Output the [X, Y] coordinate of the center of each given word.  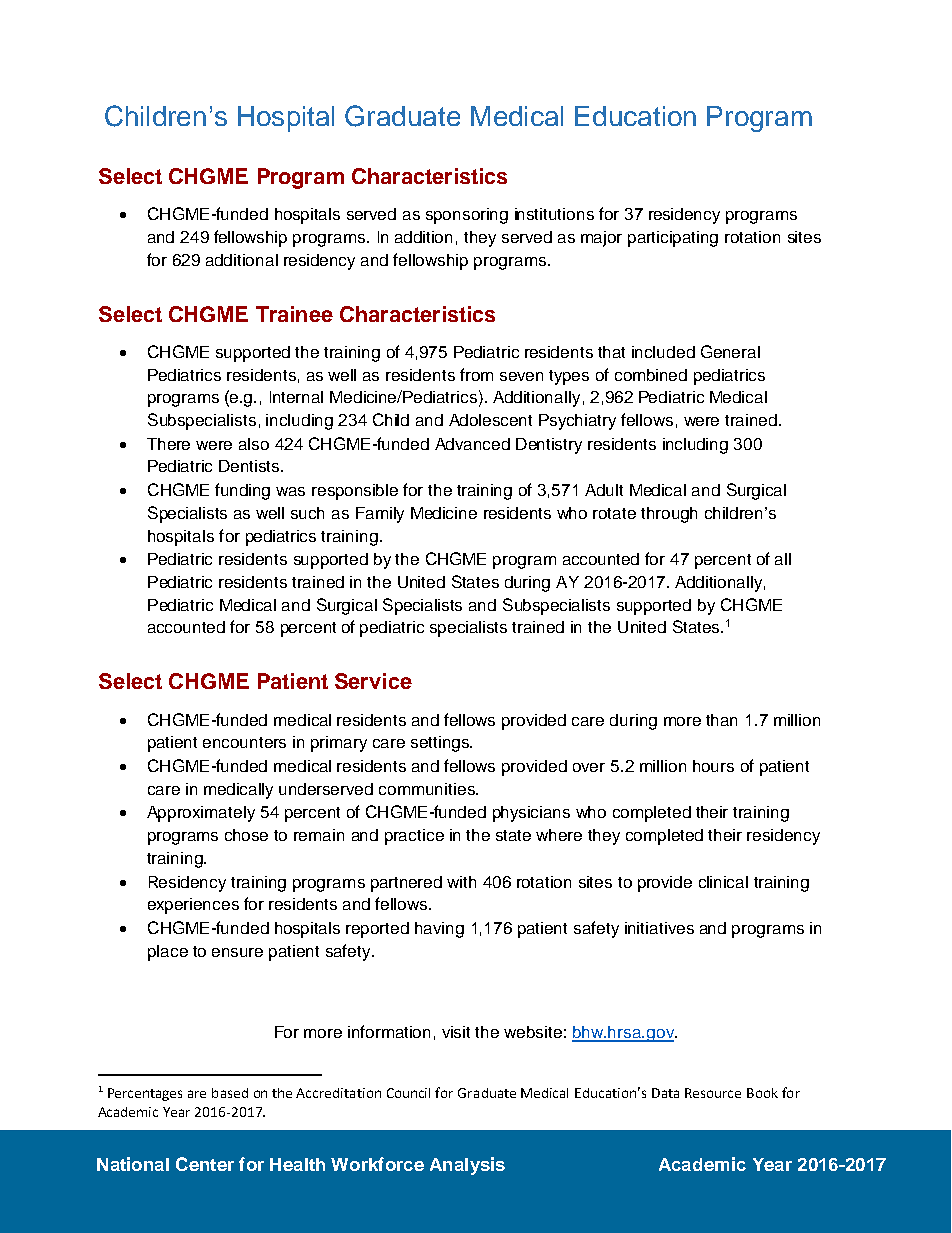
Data [665, 1093]
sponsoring [467, 216]
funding [242, 491]
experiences [193, 906]
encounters [244, 742]
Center [205, 1164]
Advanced [472, 444]
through [669, 515]
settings [441, 744]
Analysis [467, 1166]
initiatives [659, 928]
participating [673, 239]
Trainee [294, 314]
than [721, 720]
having [439, 930]
